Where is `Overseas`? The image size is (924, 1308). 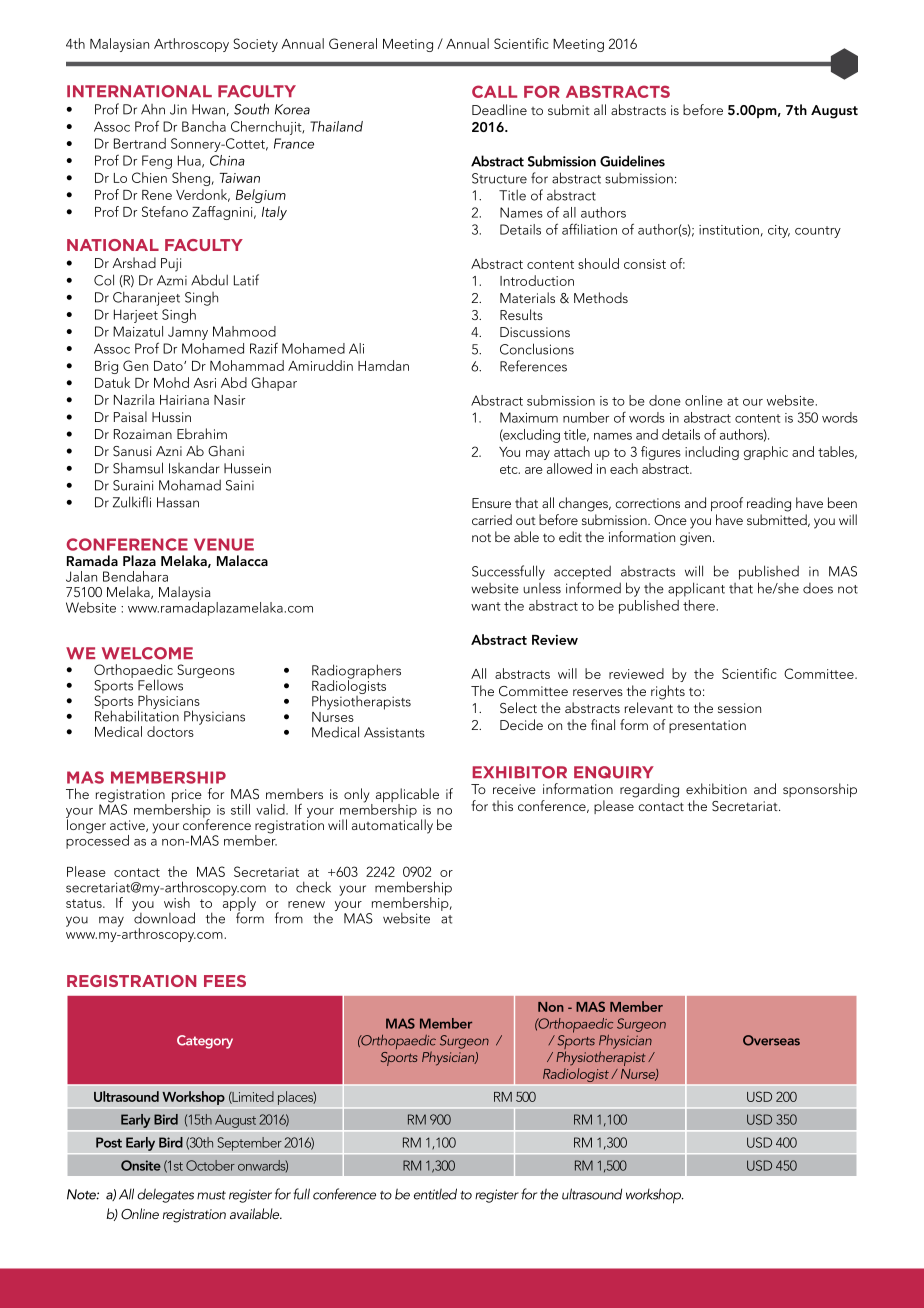 Overseas is located at coordinates (771, 1040).
